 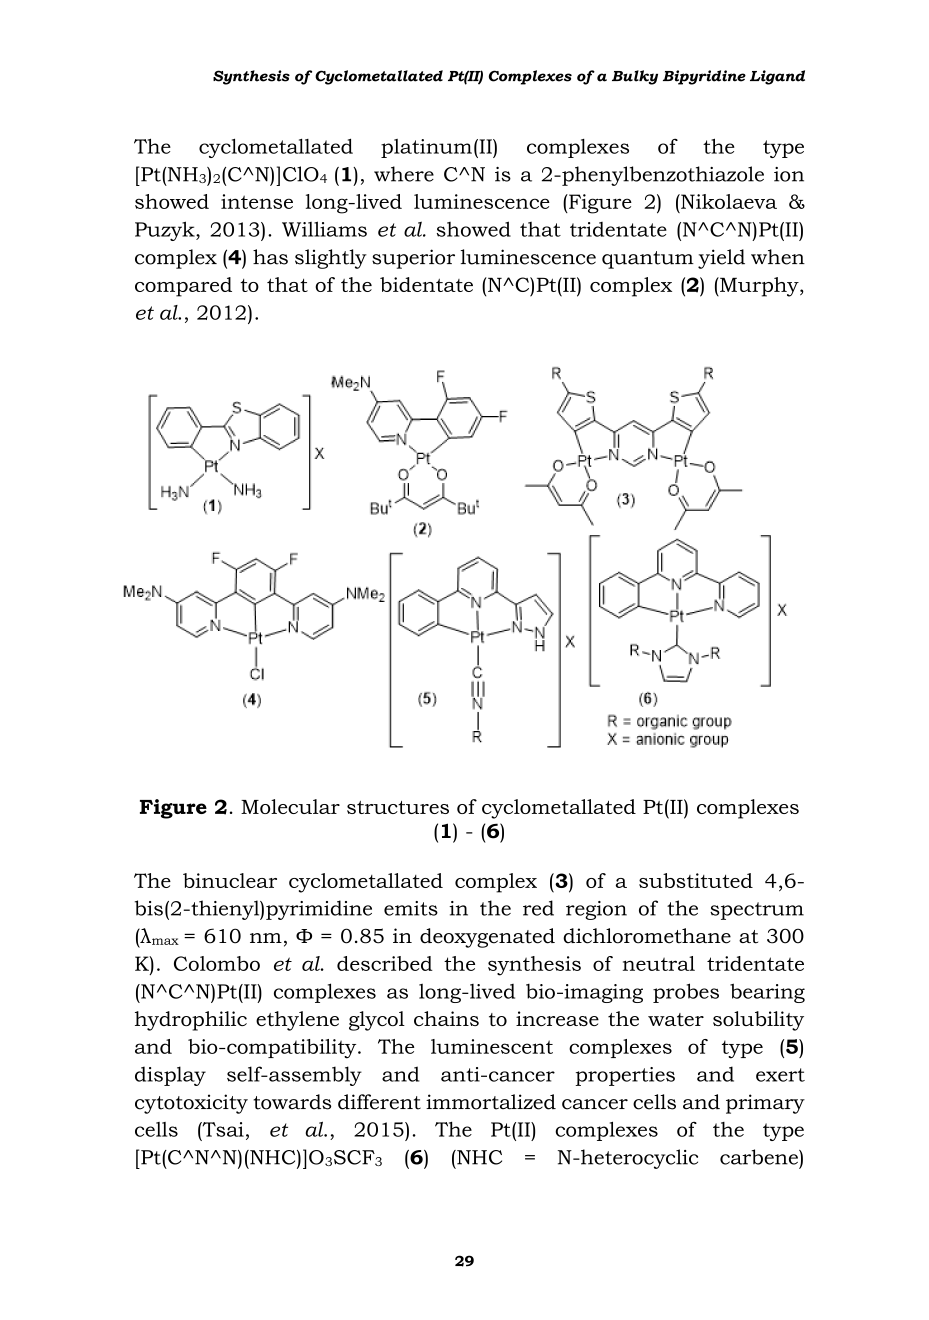 What do you see at coordinates (398, 807) in the screenshot?
I see `structures` at bounding box center [398, 807].
